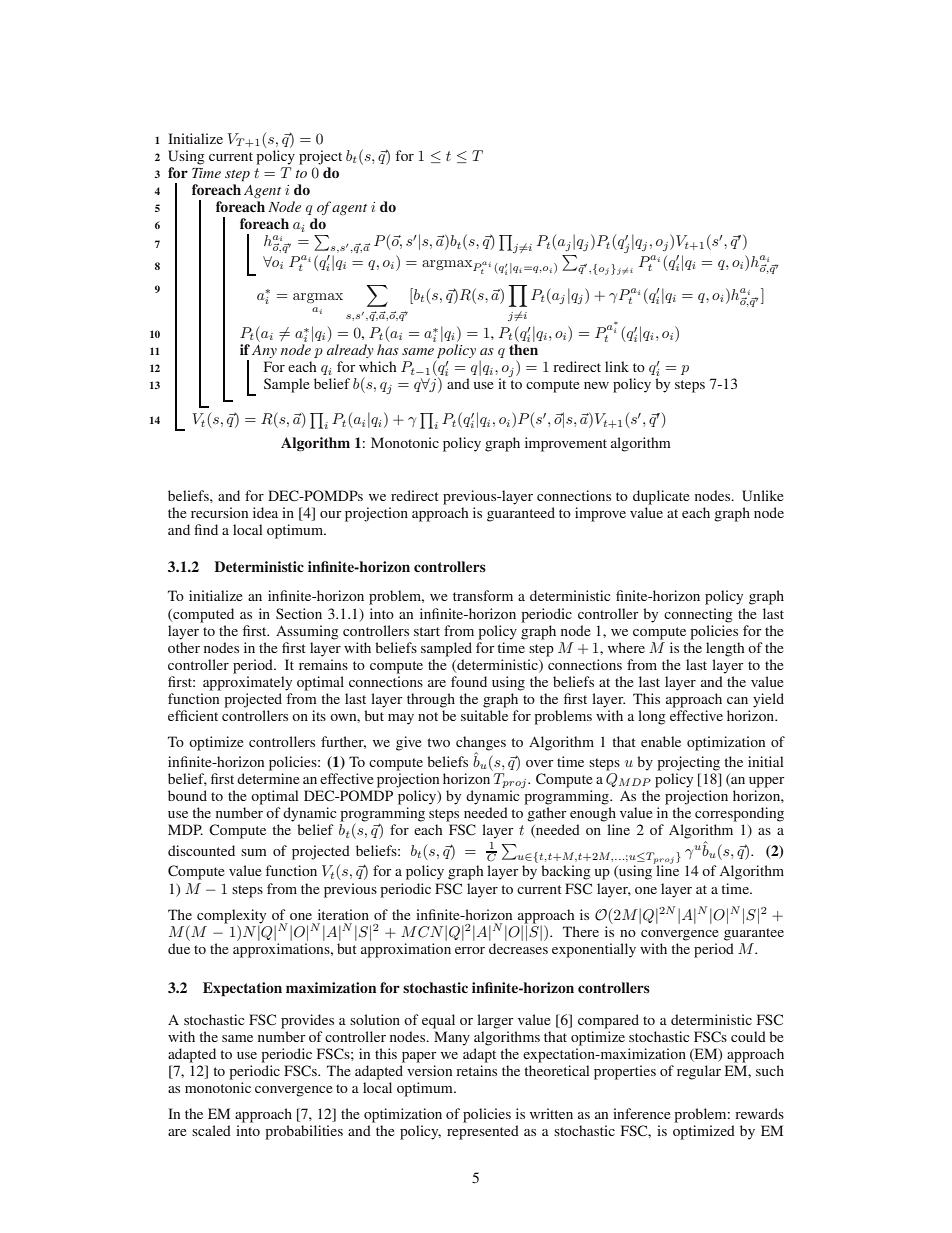  I want to click on link, so click(617, 366).
